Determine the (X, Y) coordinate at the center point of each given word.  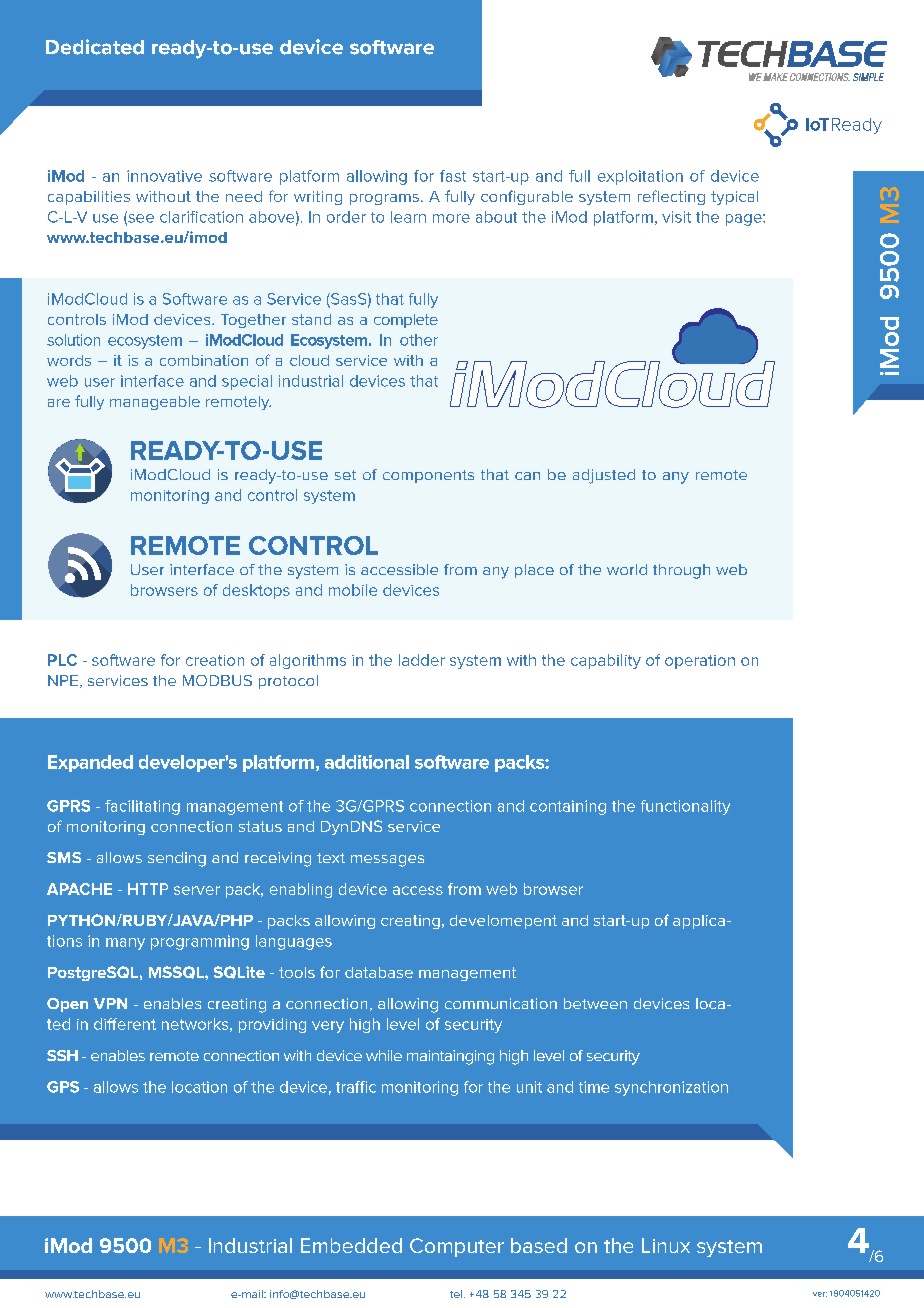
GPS (63, 1087)
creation (215, 660)
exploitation (640, 177)
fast (453, 176)
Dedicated (95, 47)
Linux (666, 1245)
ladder (422, 660)
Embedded (351, 1245)
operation (700, 662)
